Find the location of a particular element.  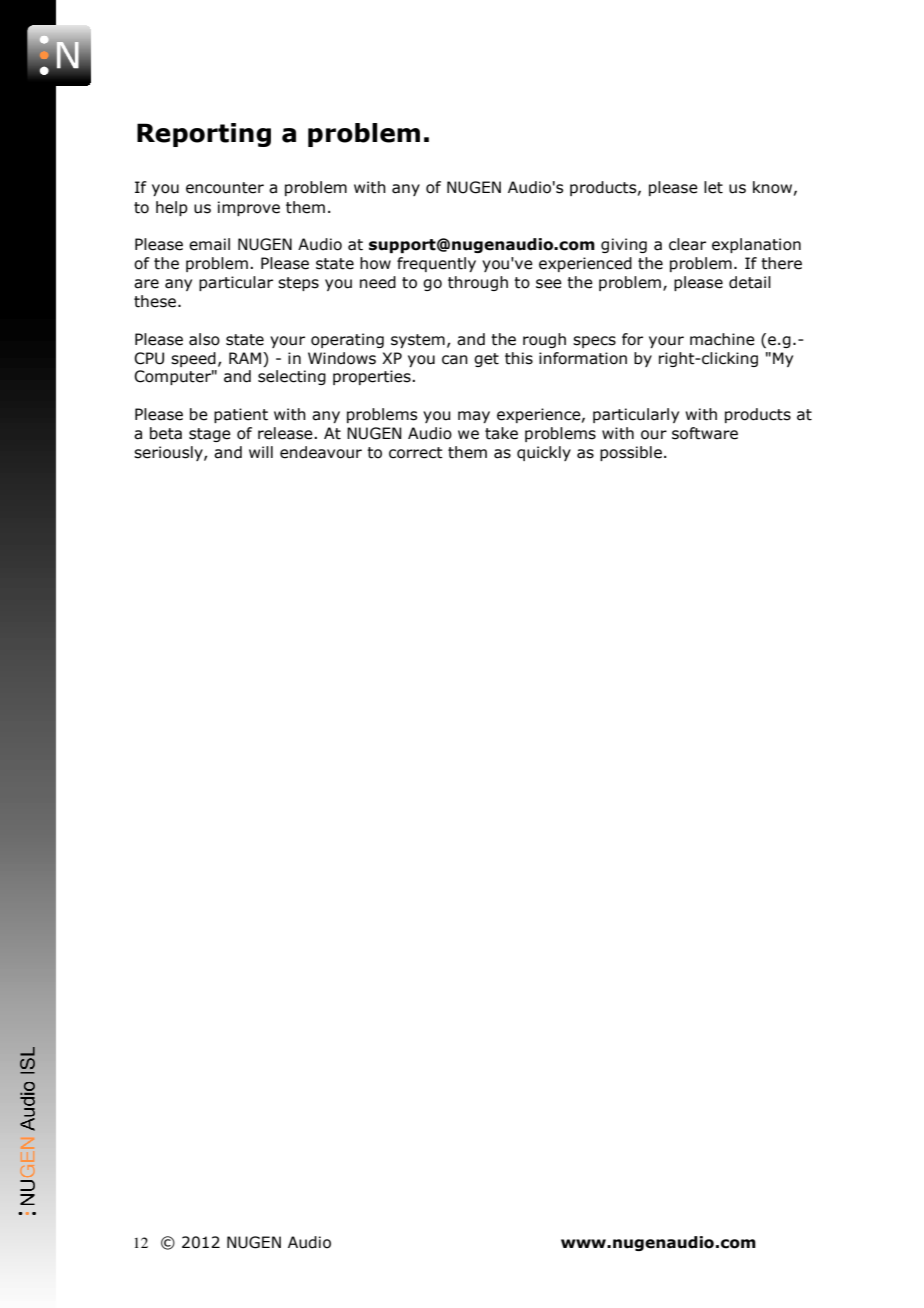

encounter is located at coordinates (225, 188).
